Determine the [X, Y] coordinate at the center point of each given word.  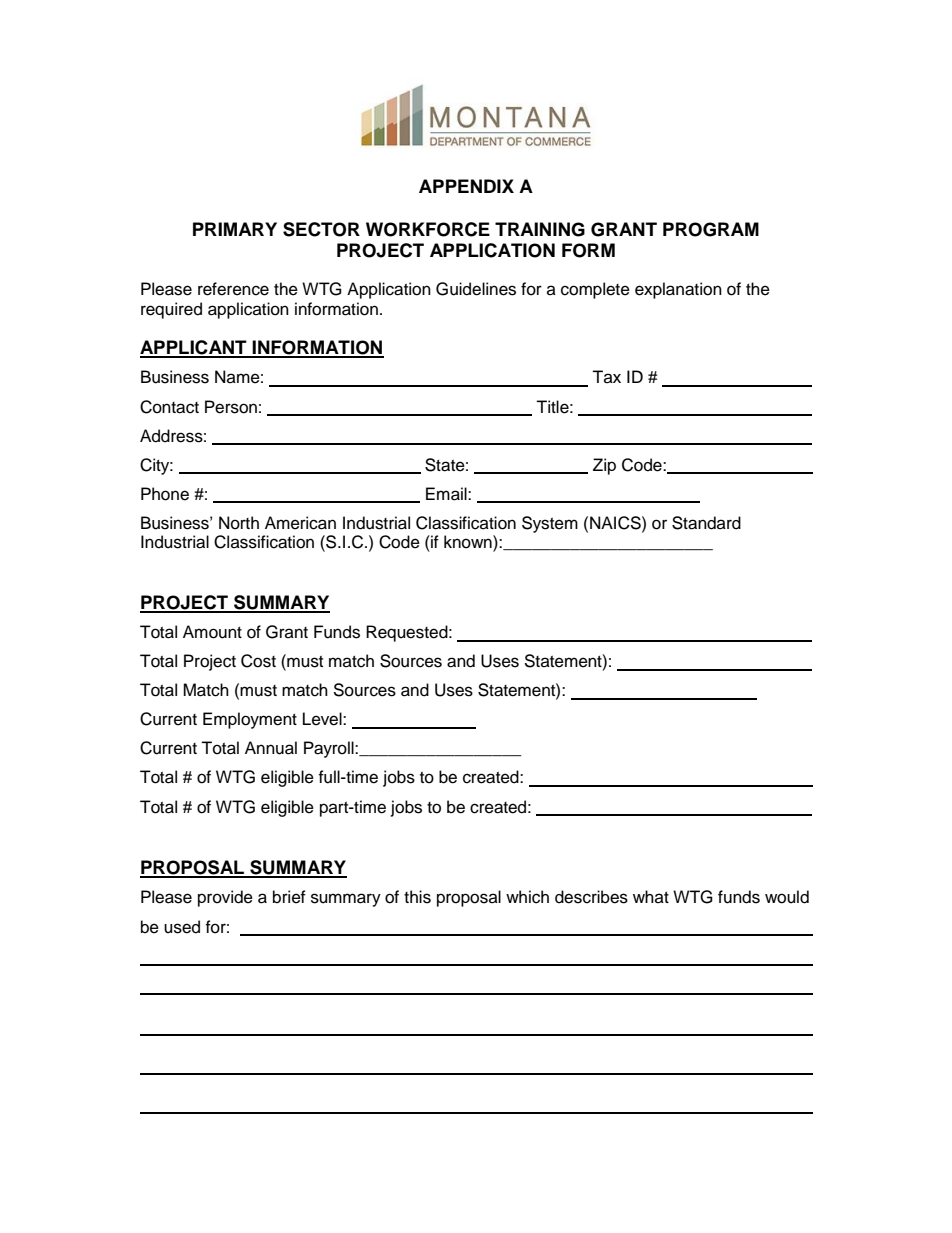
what [651, 896]
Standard [706, 523]
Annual [271, 748]
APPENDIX [466, 186]
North [239, 523]
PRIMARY [235, 229]
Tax [606, 376]
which [527, 897]
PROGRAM [711, 229]
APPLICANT [194, 348]
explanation [678, 290]
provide [225, 898]
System [550, 524]
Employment [250, 720]
